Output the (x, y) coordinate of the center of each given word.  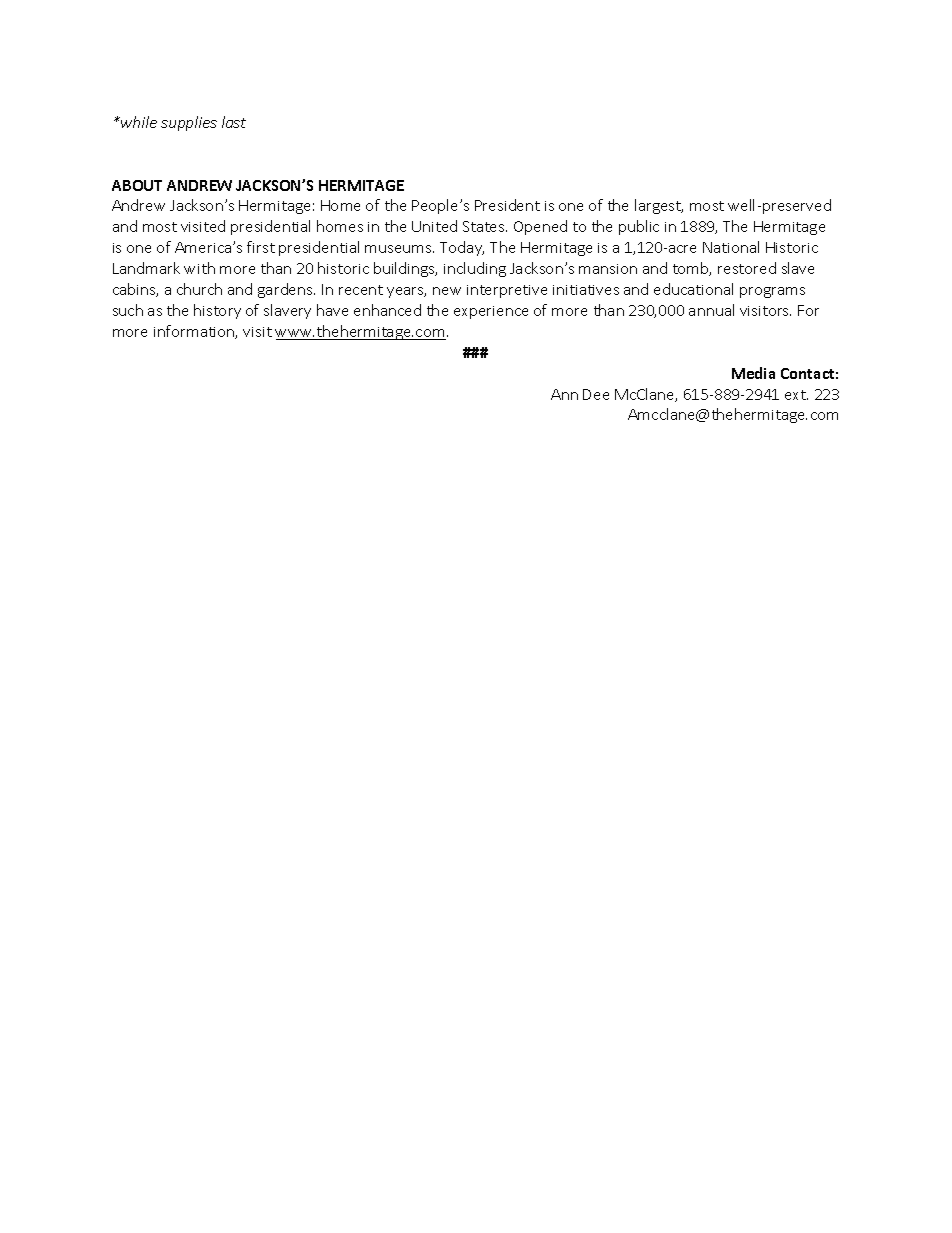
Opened (540, 227)
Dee (596, 394)
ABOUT (137, 185)
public (639, 227)
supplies (189, 123)
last (234, 122)
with (199, 268)
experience (491, 312)
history (217, 311)
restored (747, 268)
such (128, 310)
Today (462, 248)
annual (711, 310)
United (434, 226)
